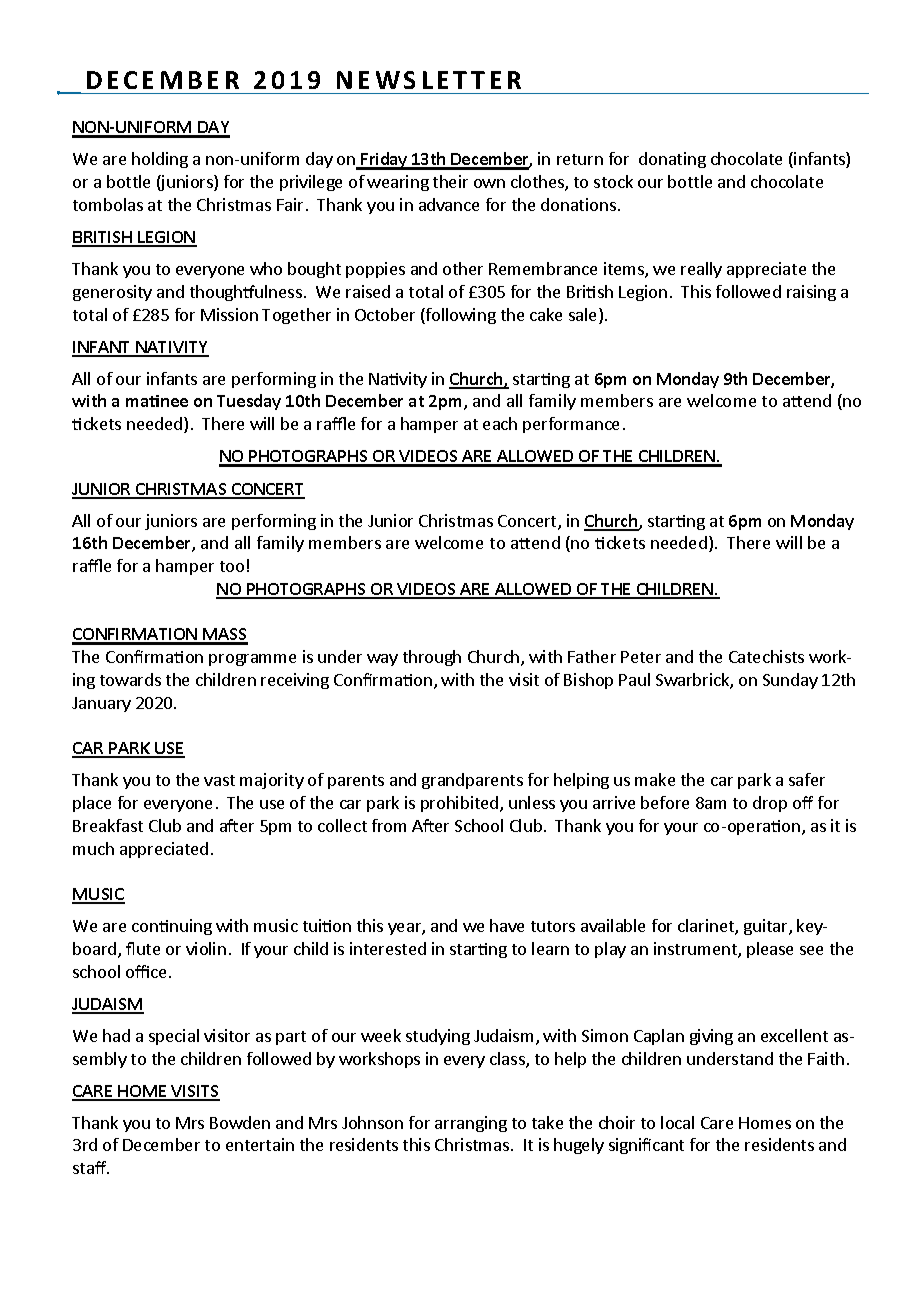 The image size is (924, 1308). Describe the element at coordinates (571, 425) in the screenshot. I see `performance` at that location.
